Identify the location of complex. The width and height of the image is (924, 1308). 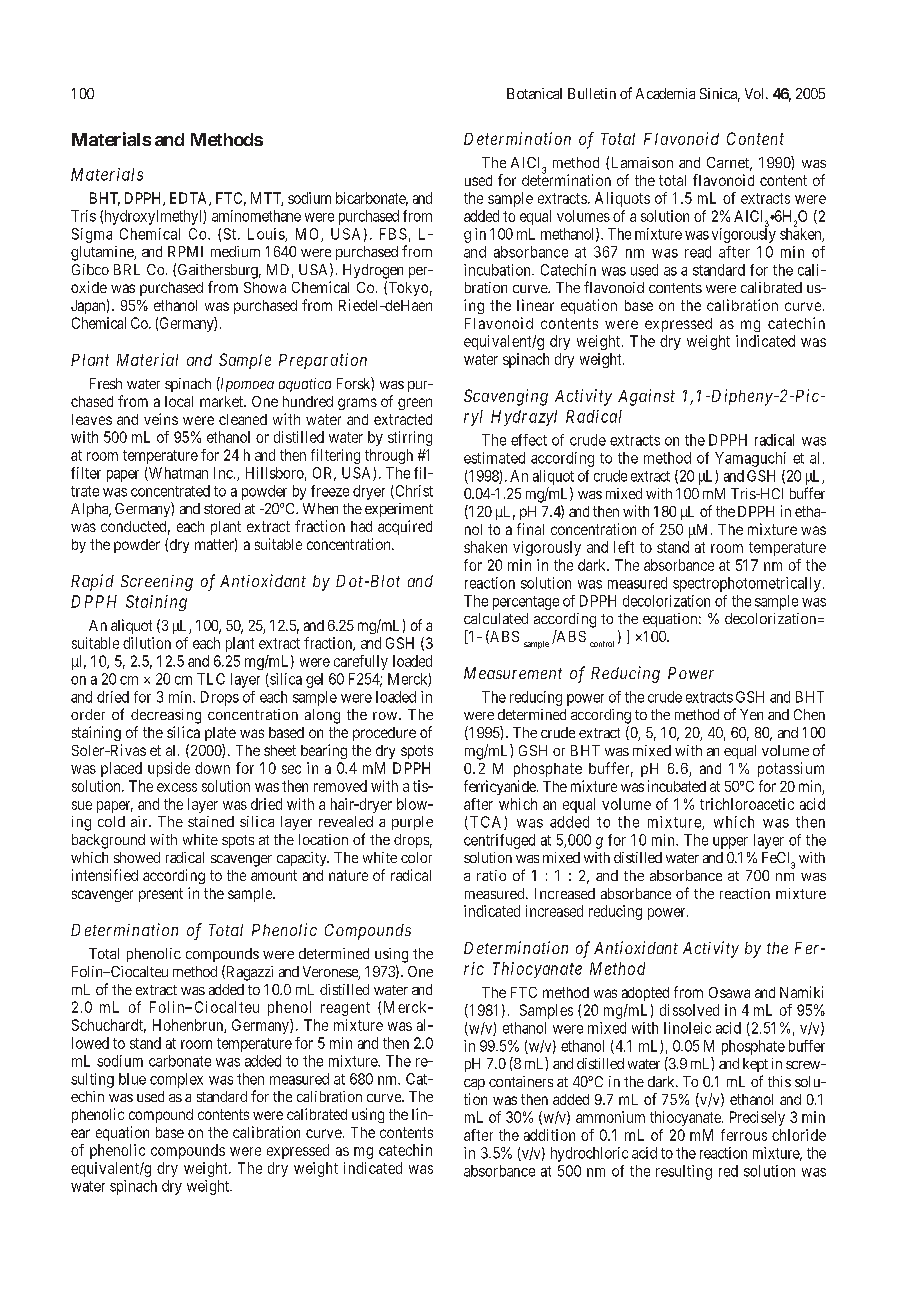
(176, 1080).
